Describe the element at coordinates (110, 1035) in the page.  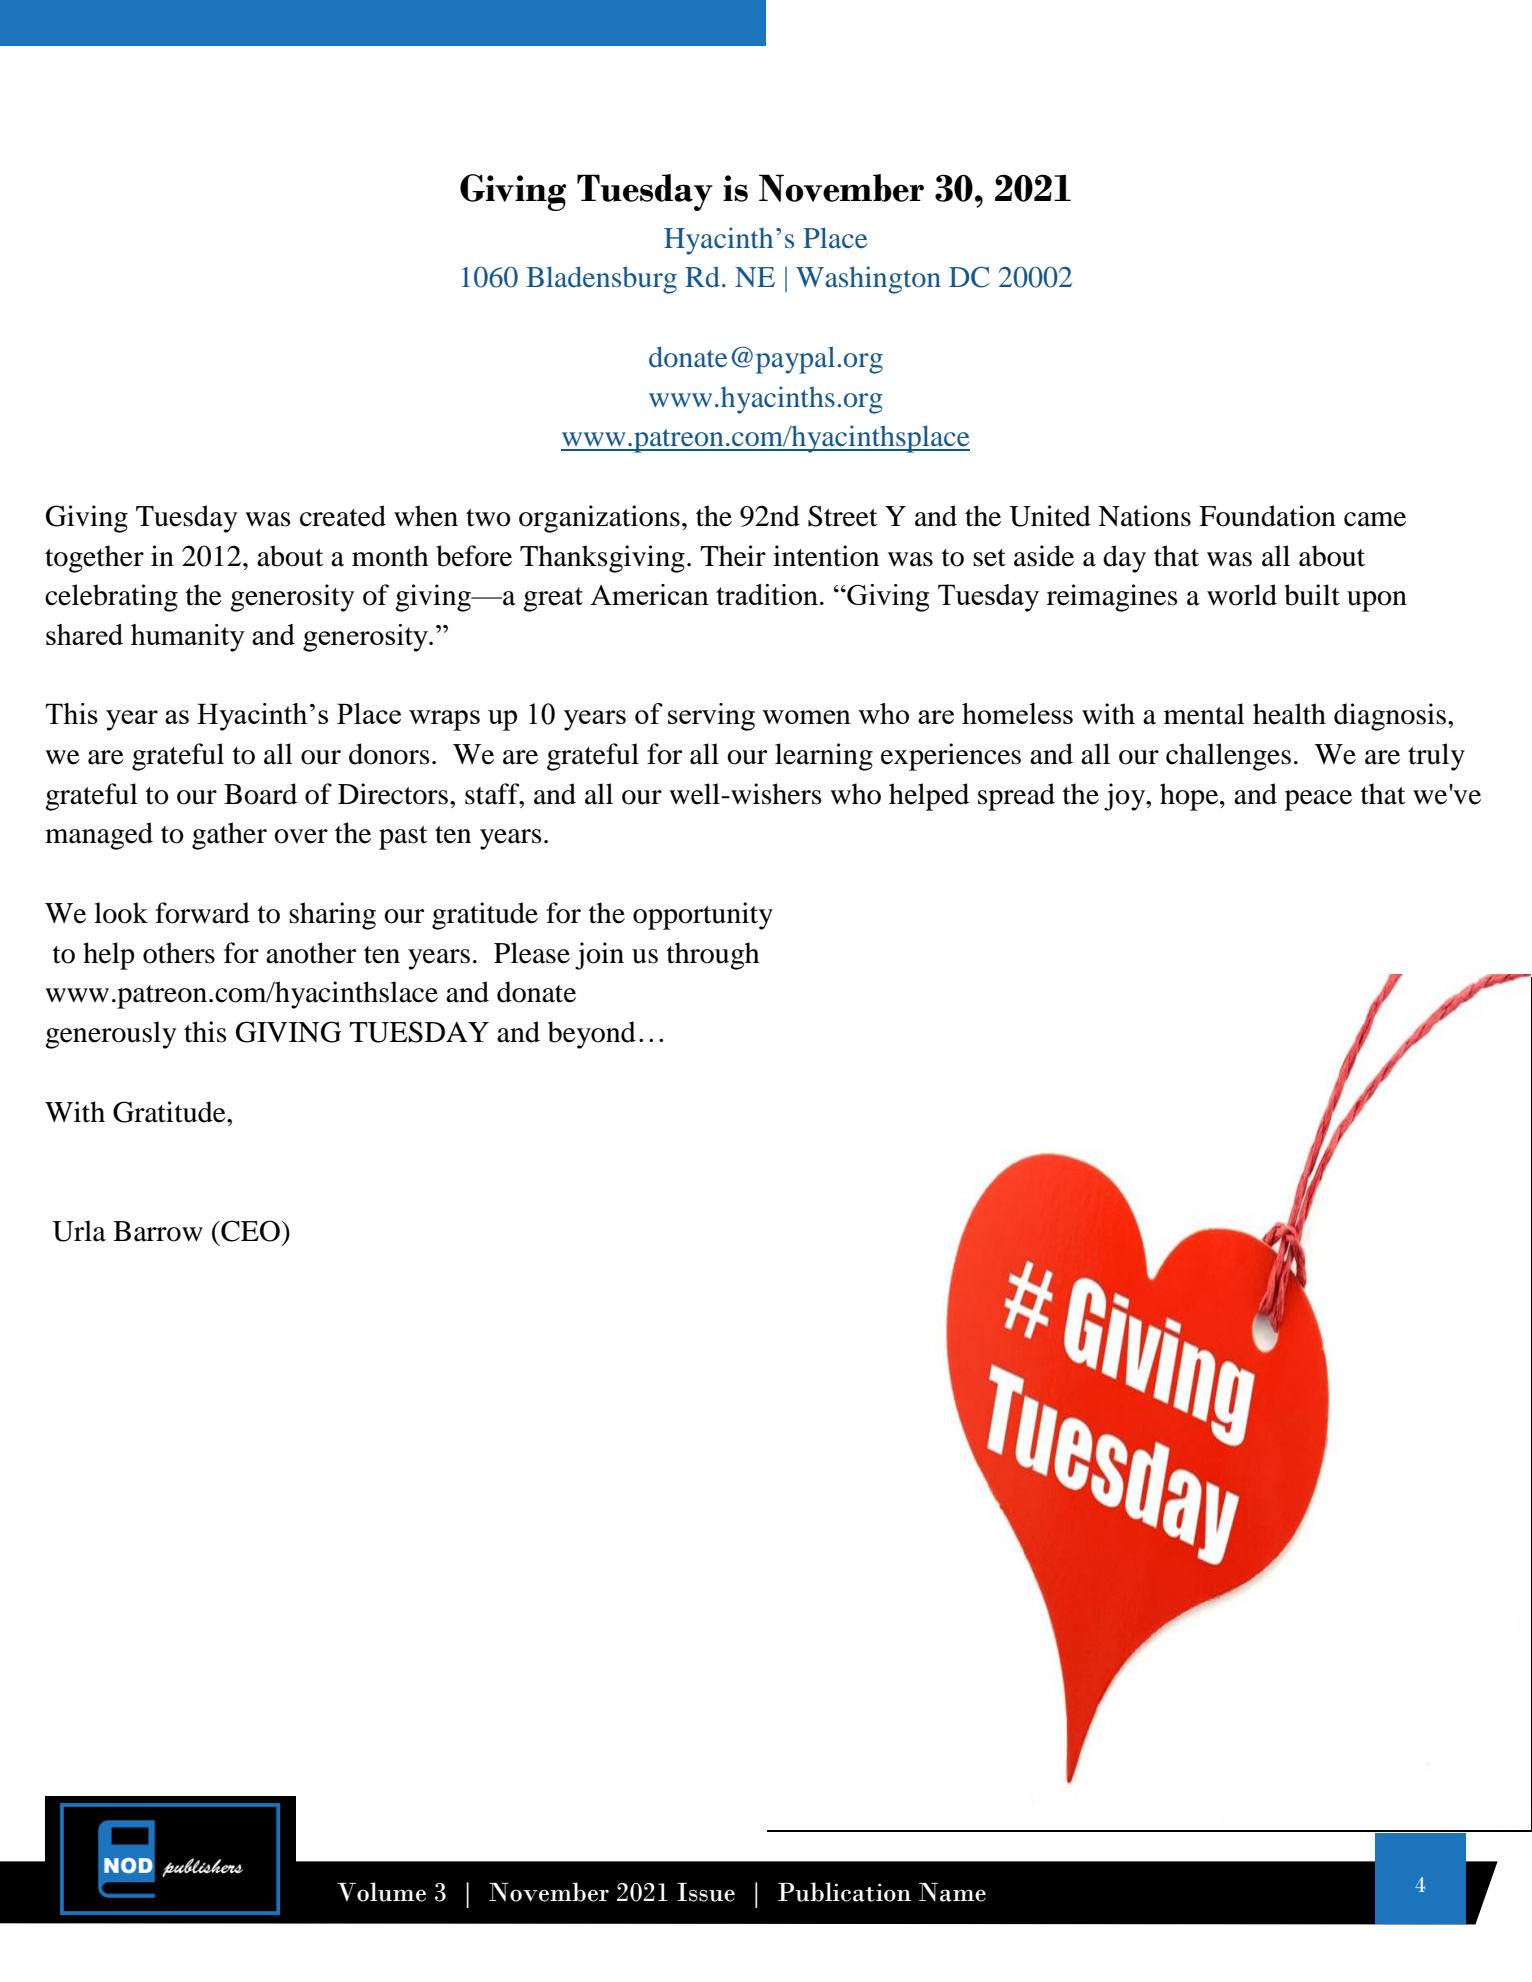
I see `generously` at that location.
